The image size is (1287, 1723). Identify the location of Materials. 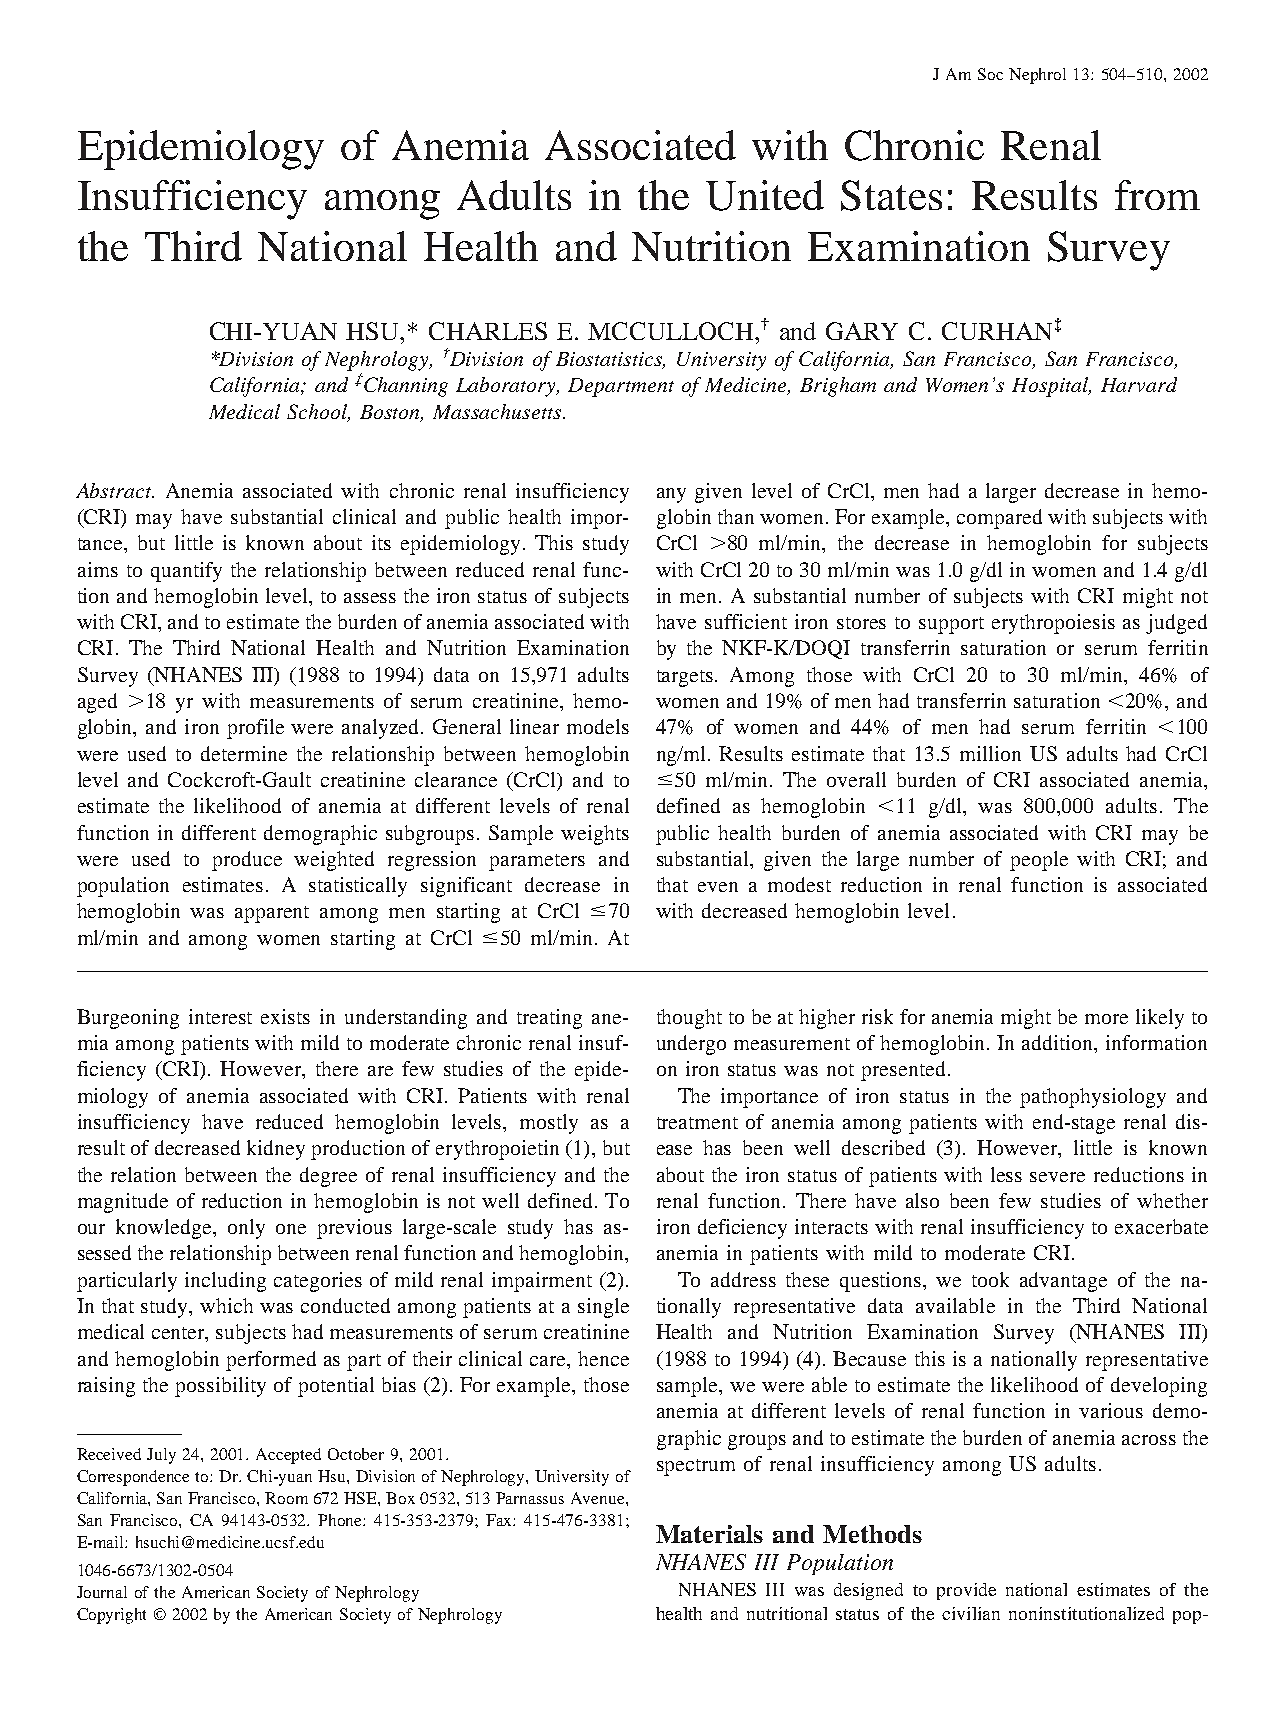
(709, 1534).
